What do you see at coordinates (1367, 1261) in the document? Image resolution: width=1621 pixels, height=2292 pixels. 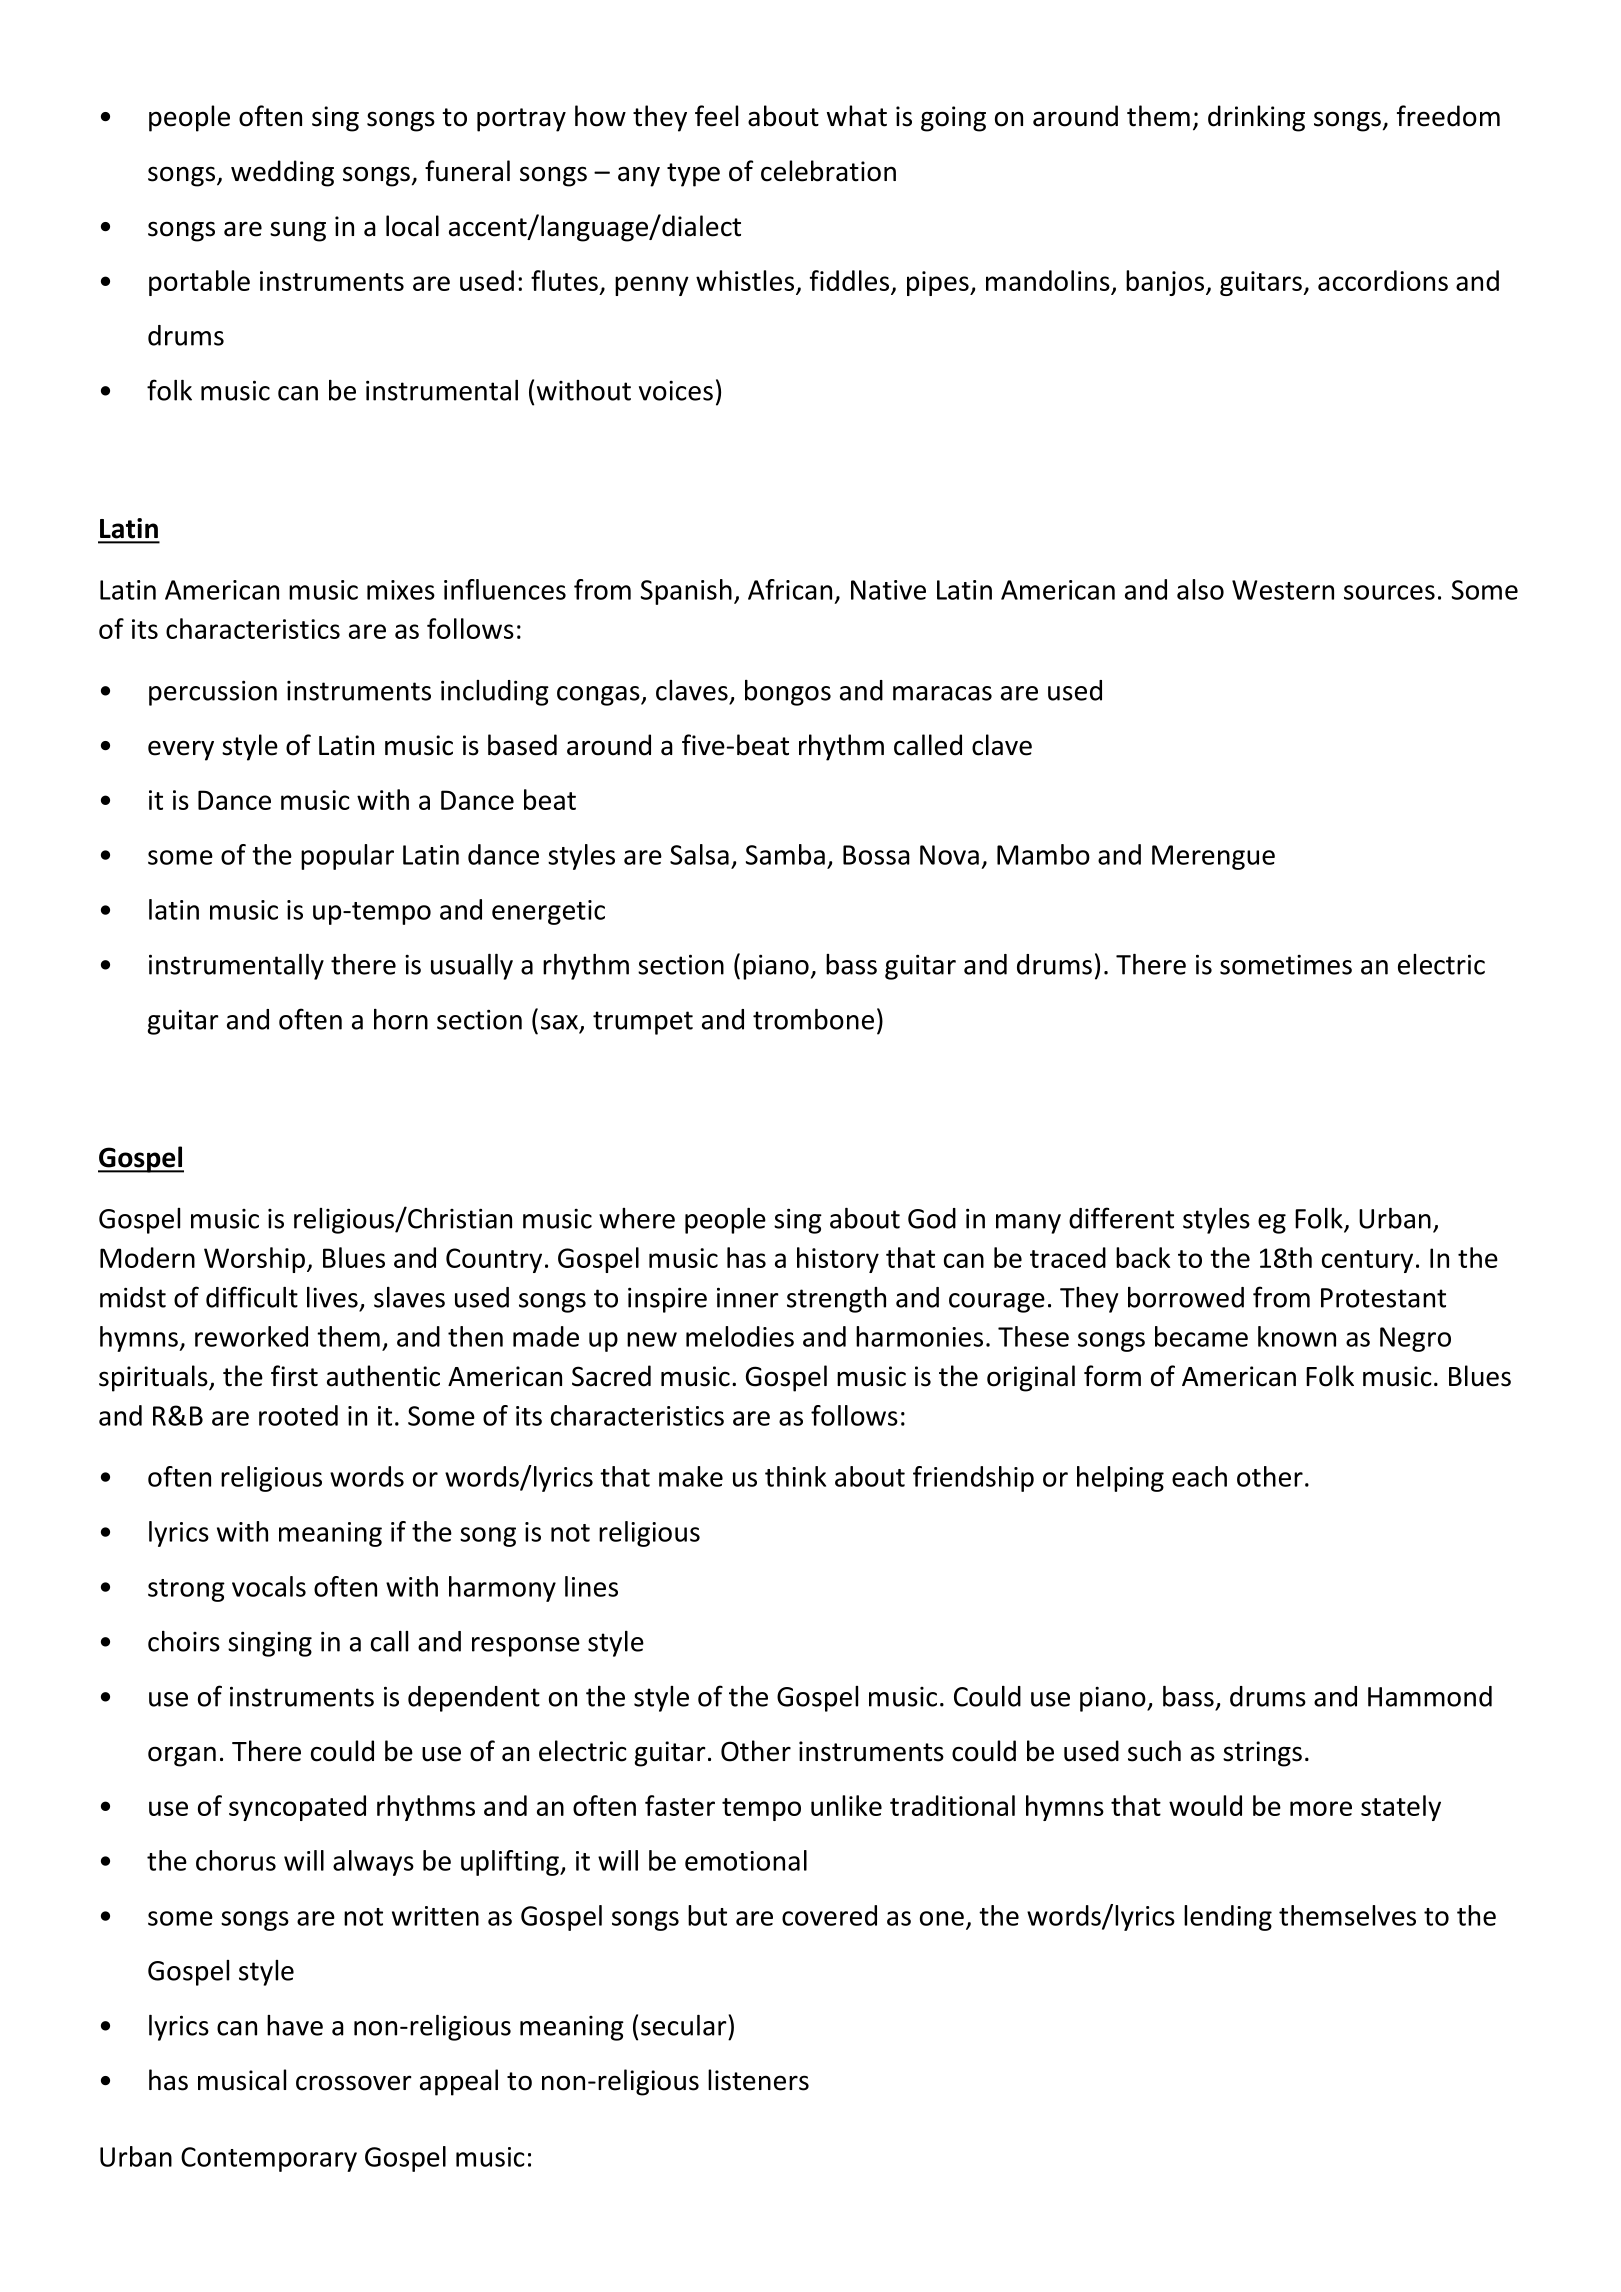 I see `century` at bounding box center [1367, 1261].
